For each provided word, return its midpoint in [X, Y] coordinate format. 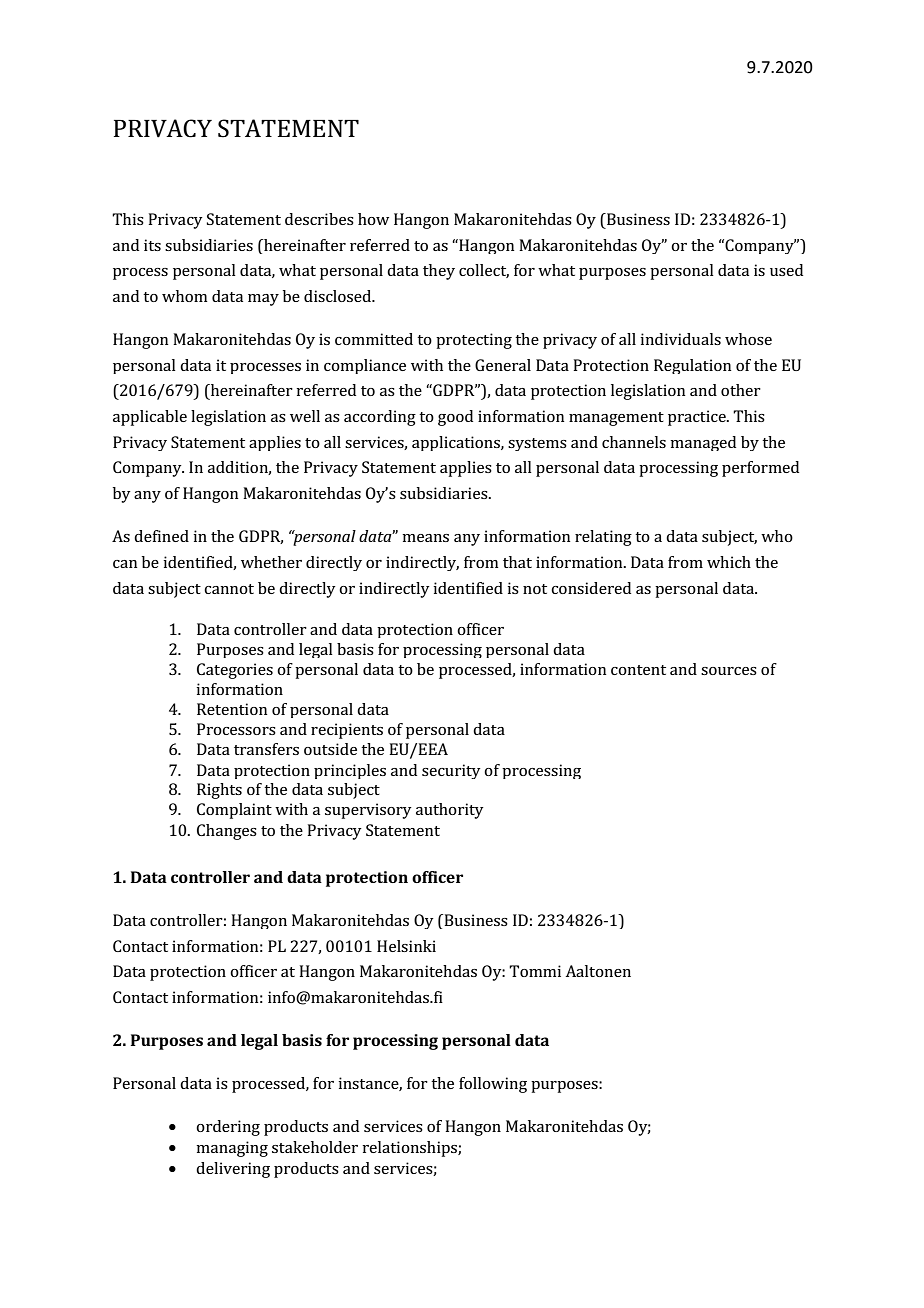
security [451, 771]
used [786, 270]
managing [232, 1149]
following [493, 1085]
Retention [232, 709]
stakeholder [315, 1147]
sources [729, 671]
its [152, 245]
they [439, 272]
